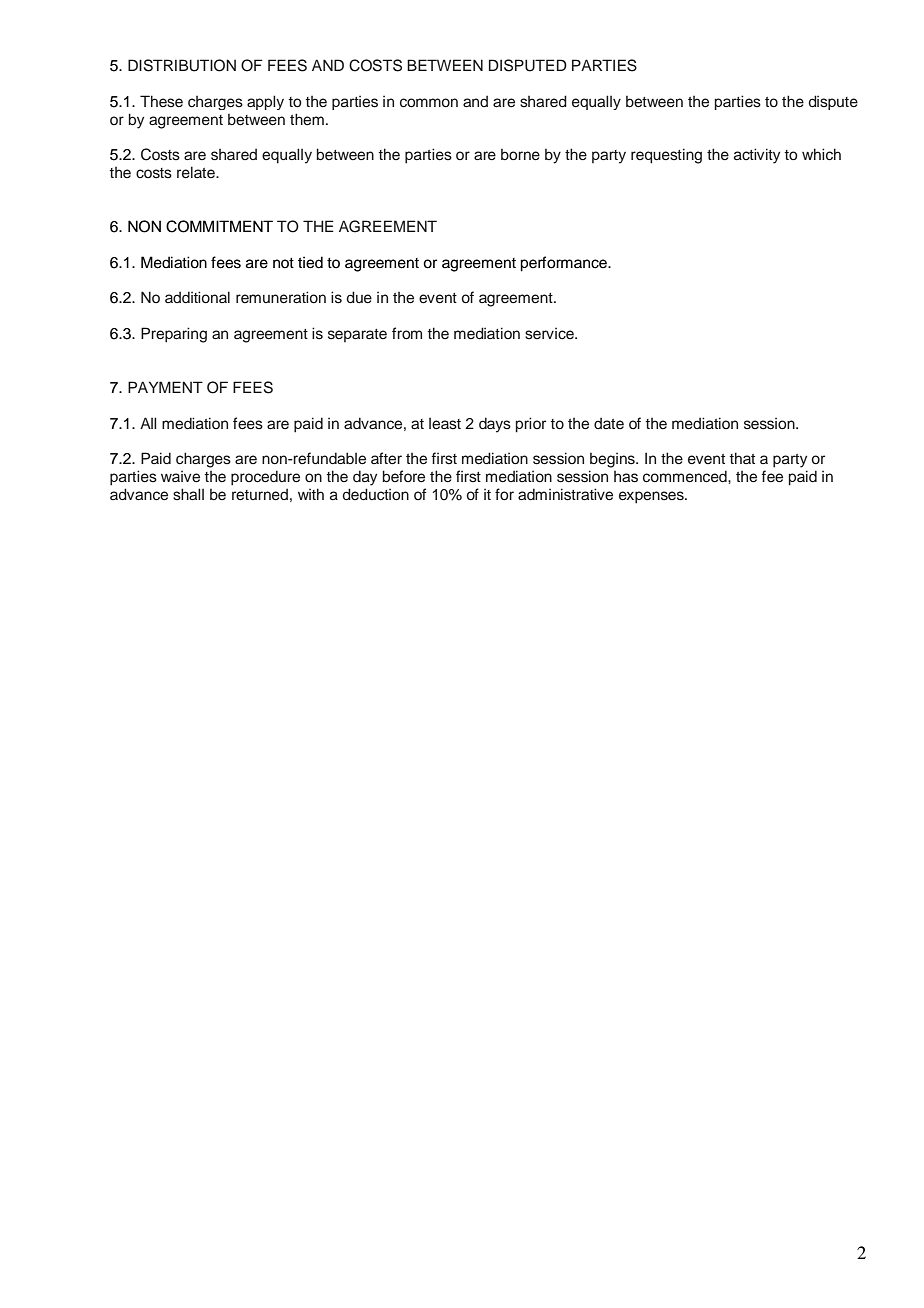  What do you see at coordinates (429, 103) in the document?
I see `common` at bounding box center [429, 103].
